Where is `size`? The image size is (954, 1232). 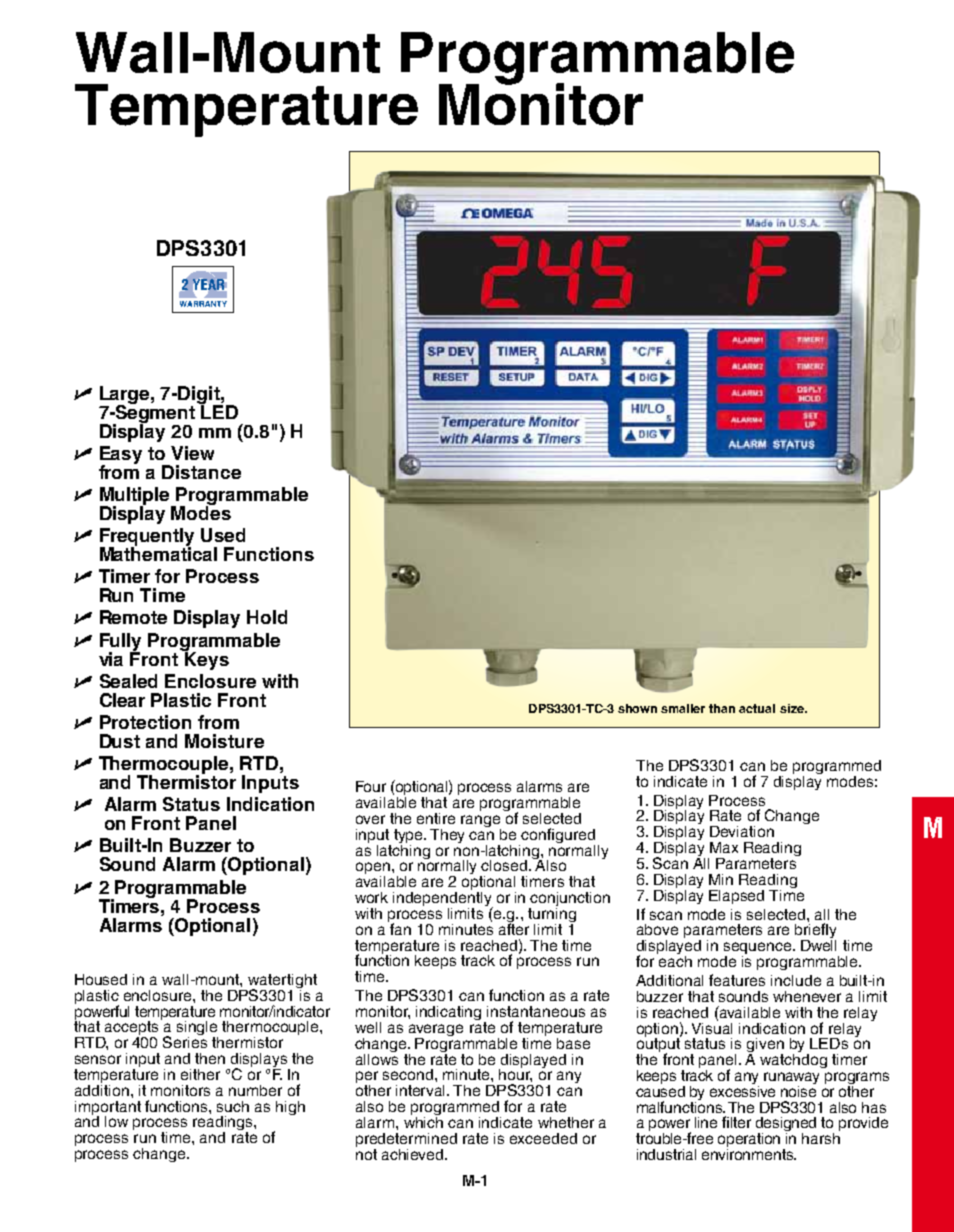
size is located at coordinates (793, 708).
